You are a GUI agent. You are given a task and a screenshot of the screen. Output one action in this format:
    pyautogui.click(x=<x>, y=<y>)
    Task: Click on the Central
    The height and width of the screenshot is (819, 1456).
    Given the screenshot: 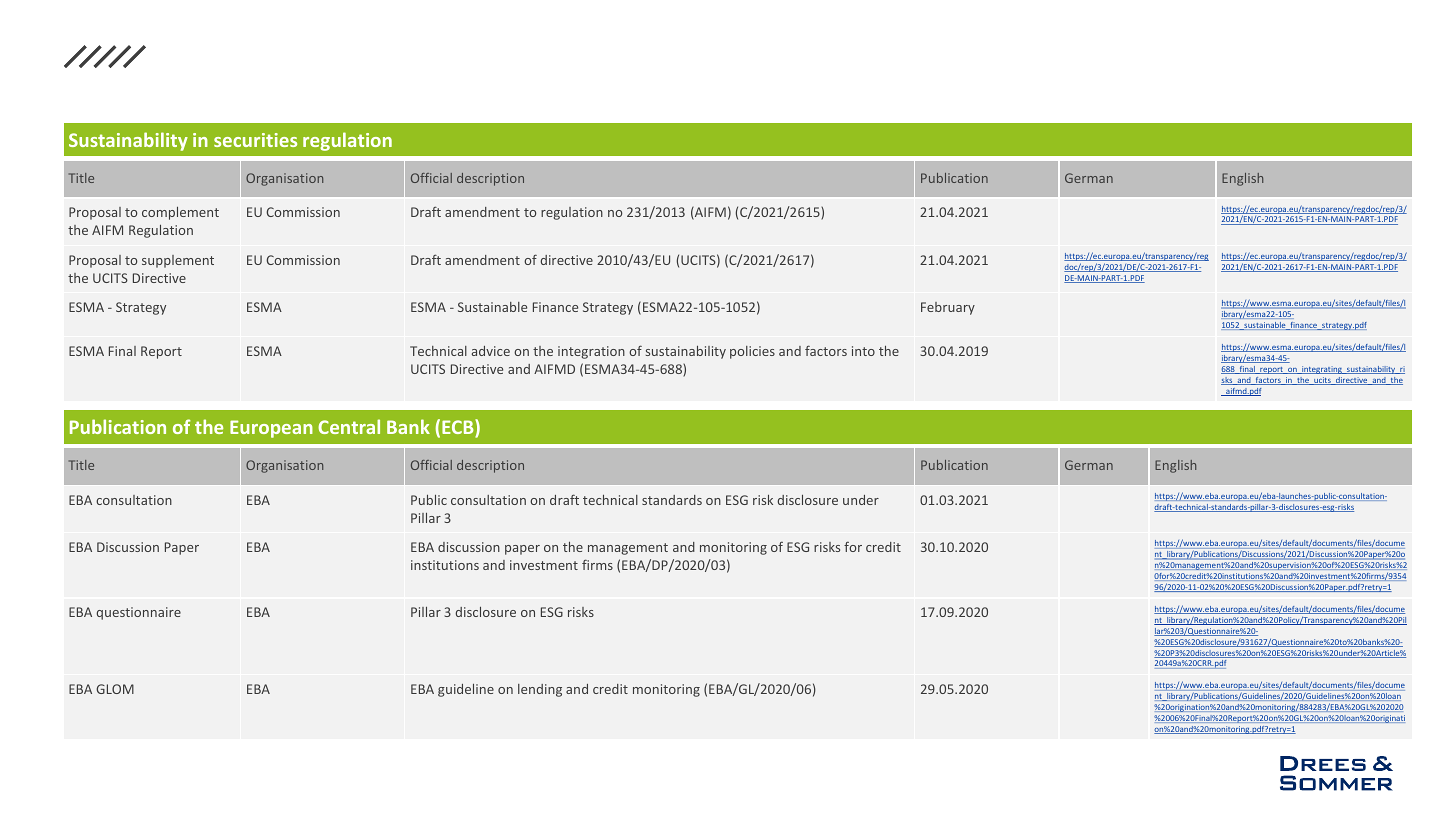 What is the action you would take?
    pyautogui.click(x=349, y=426)
